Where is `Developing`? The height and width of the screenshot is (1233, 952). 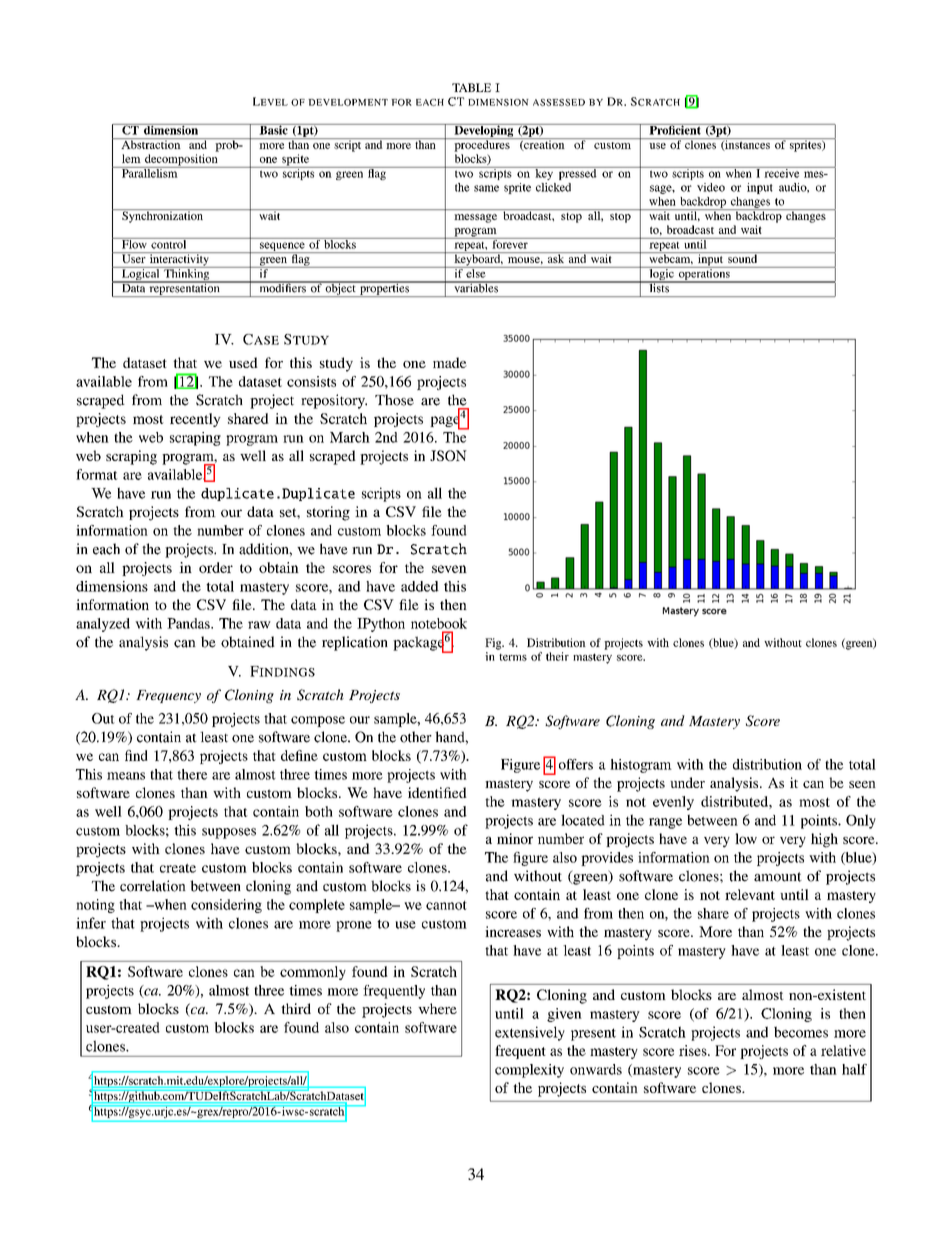
Developing is located at coordinates (484, 131).
